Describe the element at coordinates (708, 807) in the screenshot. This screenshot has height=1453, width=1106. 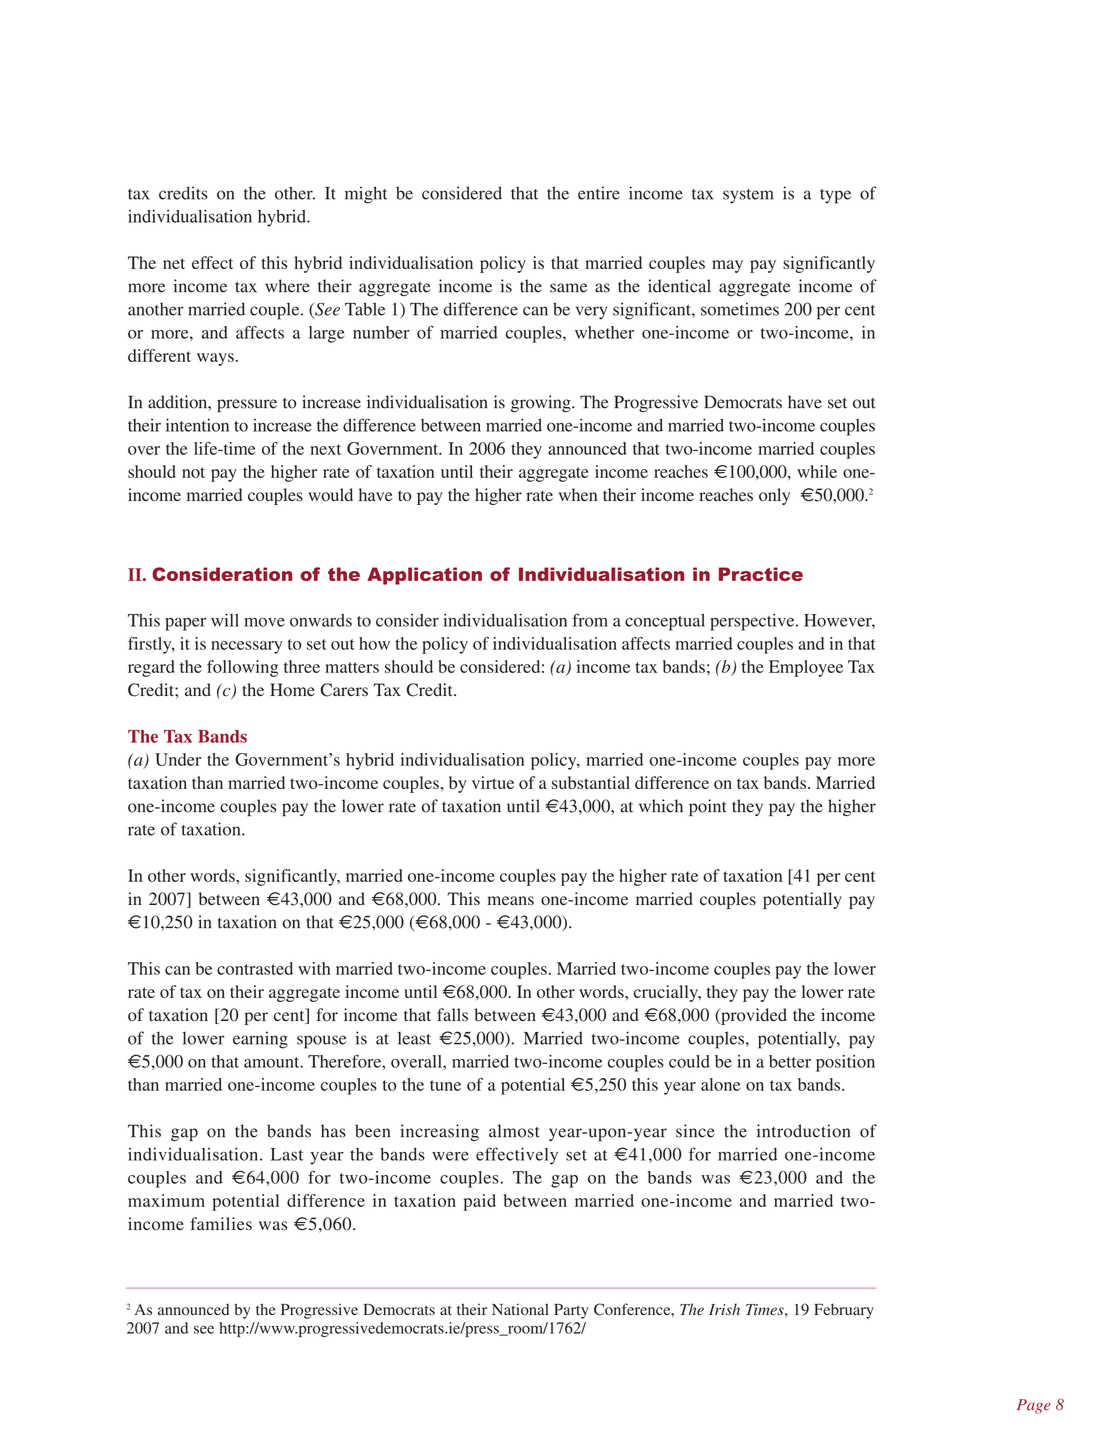
I see `point` at that location.
